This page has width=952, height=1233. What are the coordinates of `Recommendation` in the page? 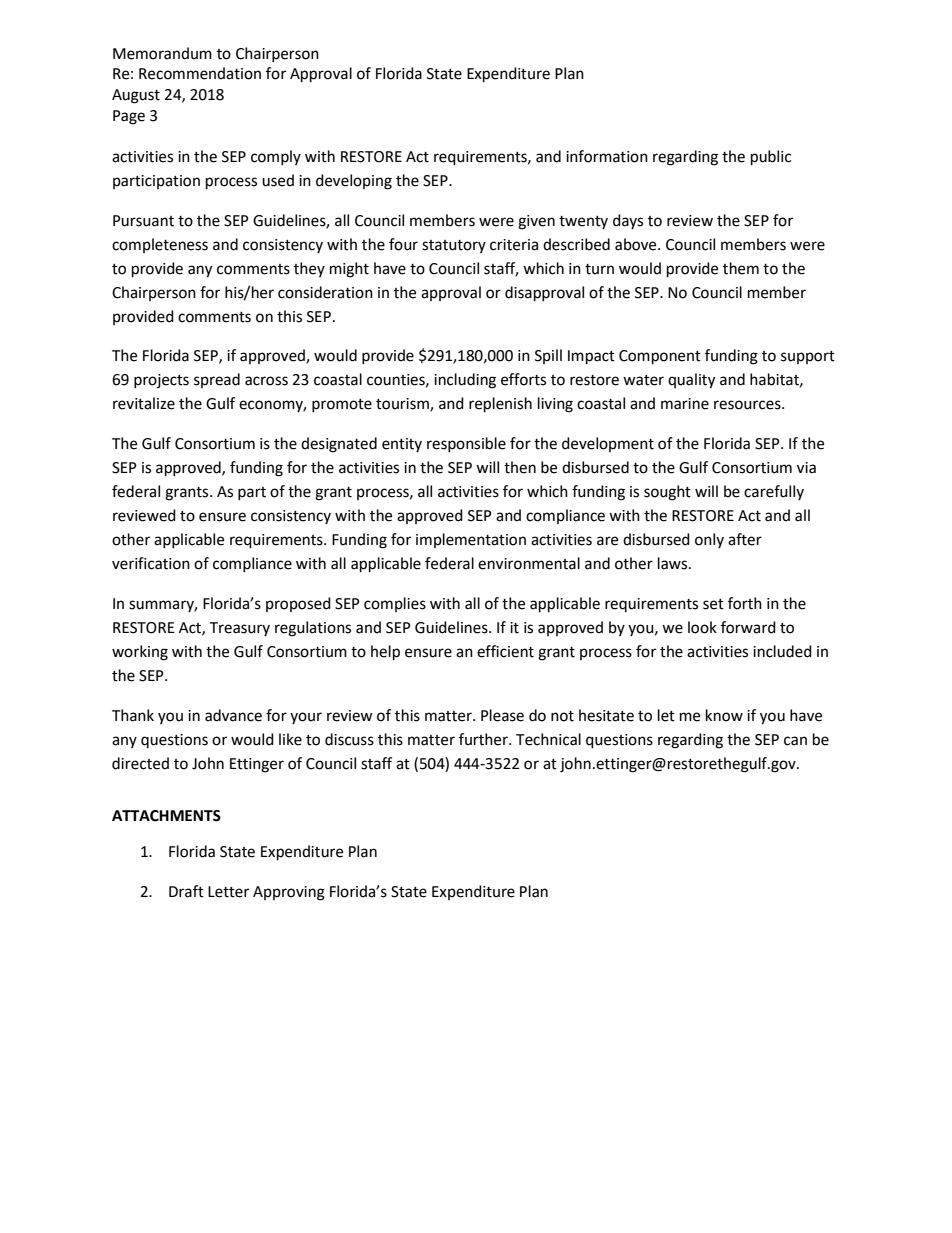 It's located at (200, 73).
